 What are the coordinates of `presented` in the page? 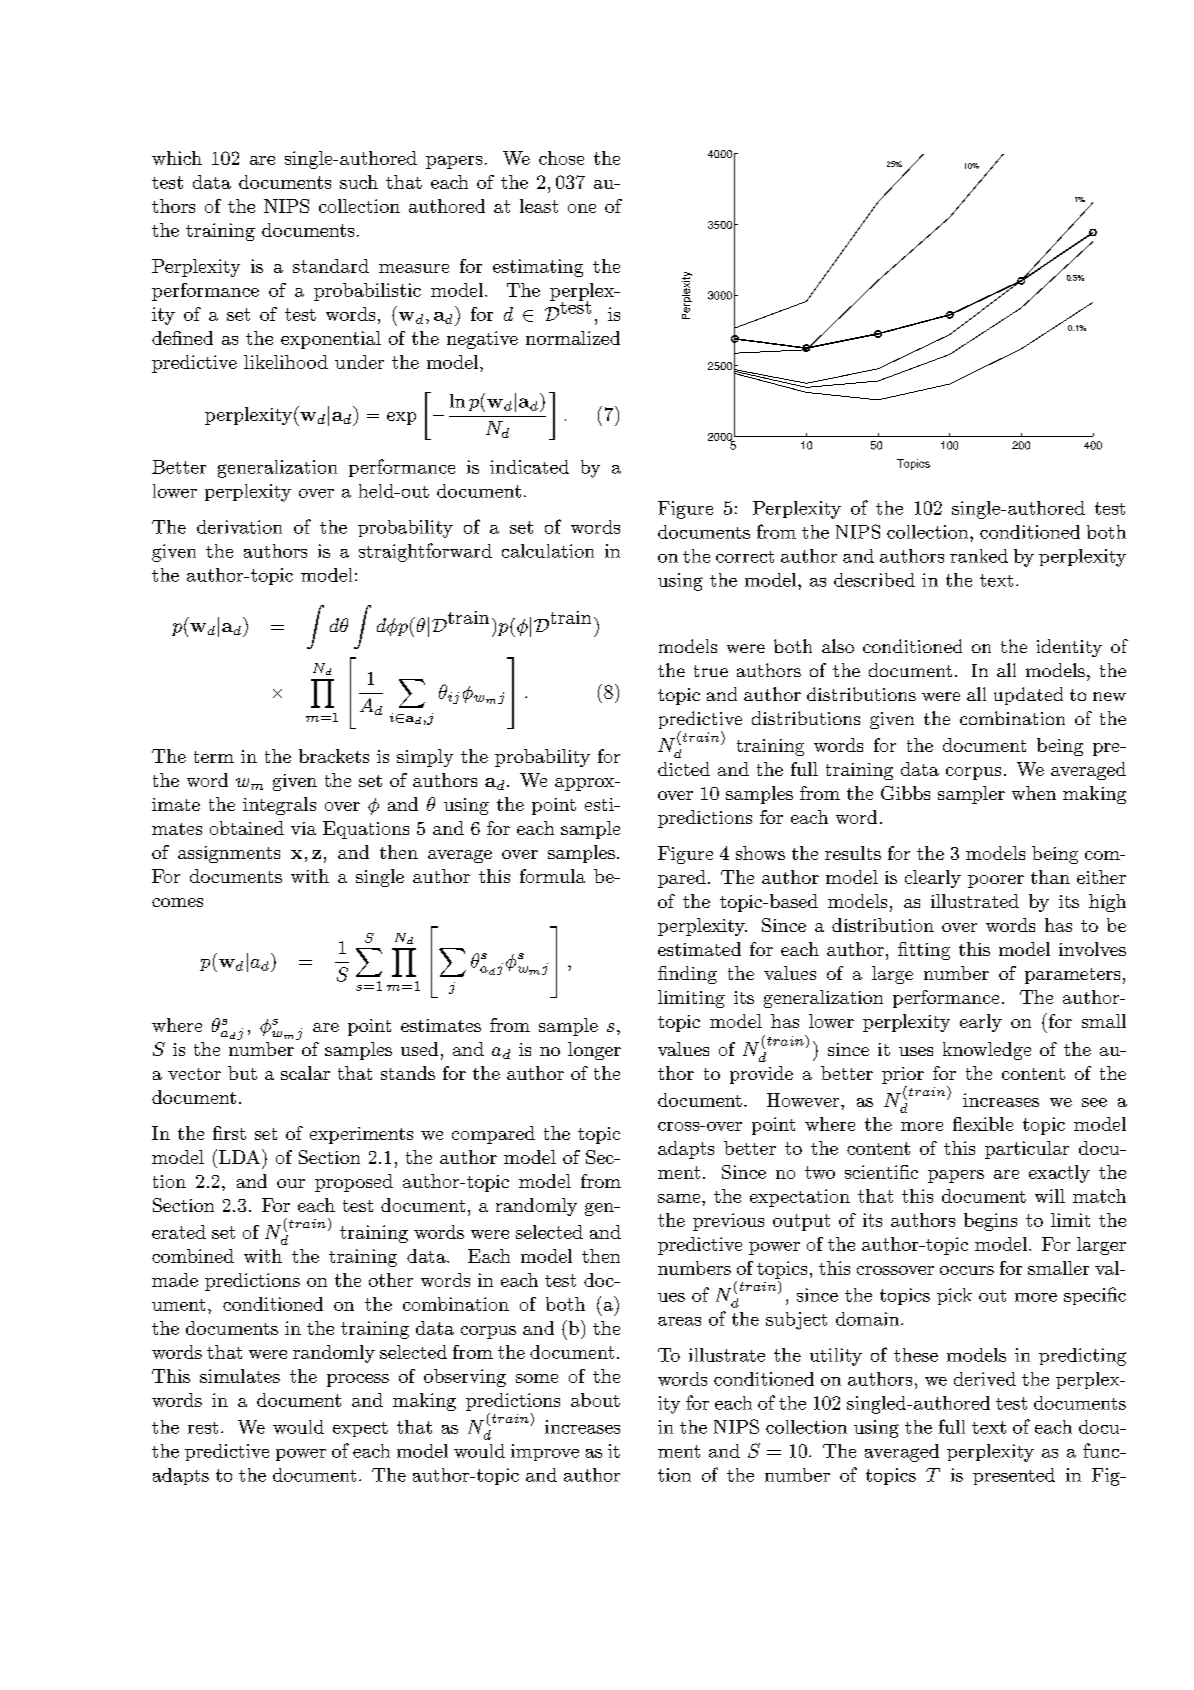 It's located at (1014, 1476).
